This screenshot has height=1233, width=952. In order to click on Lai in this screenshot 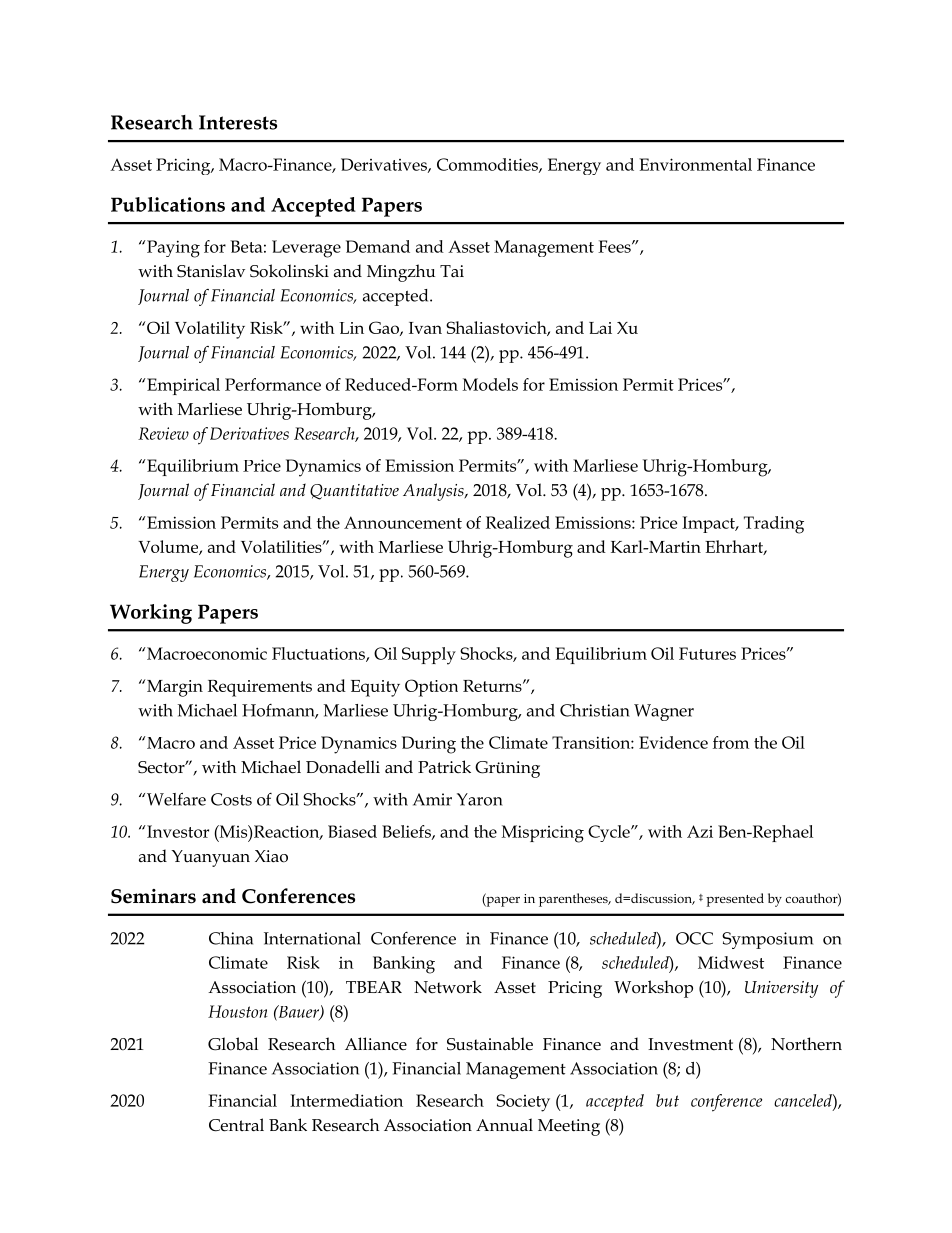, I will do `click(600, 328)`.
